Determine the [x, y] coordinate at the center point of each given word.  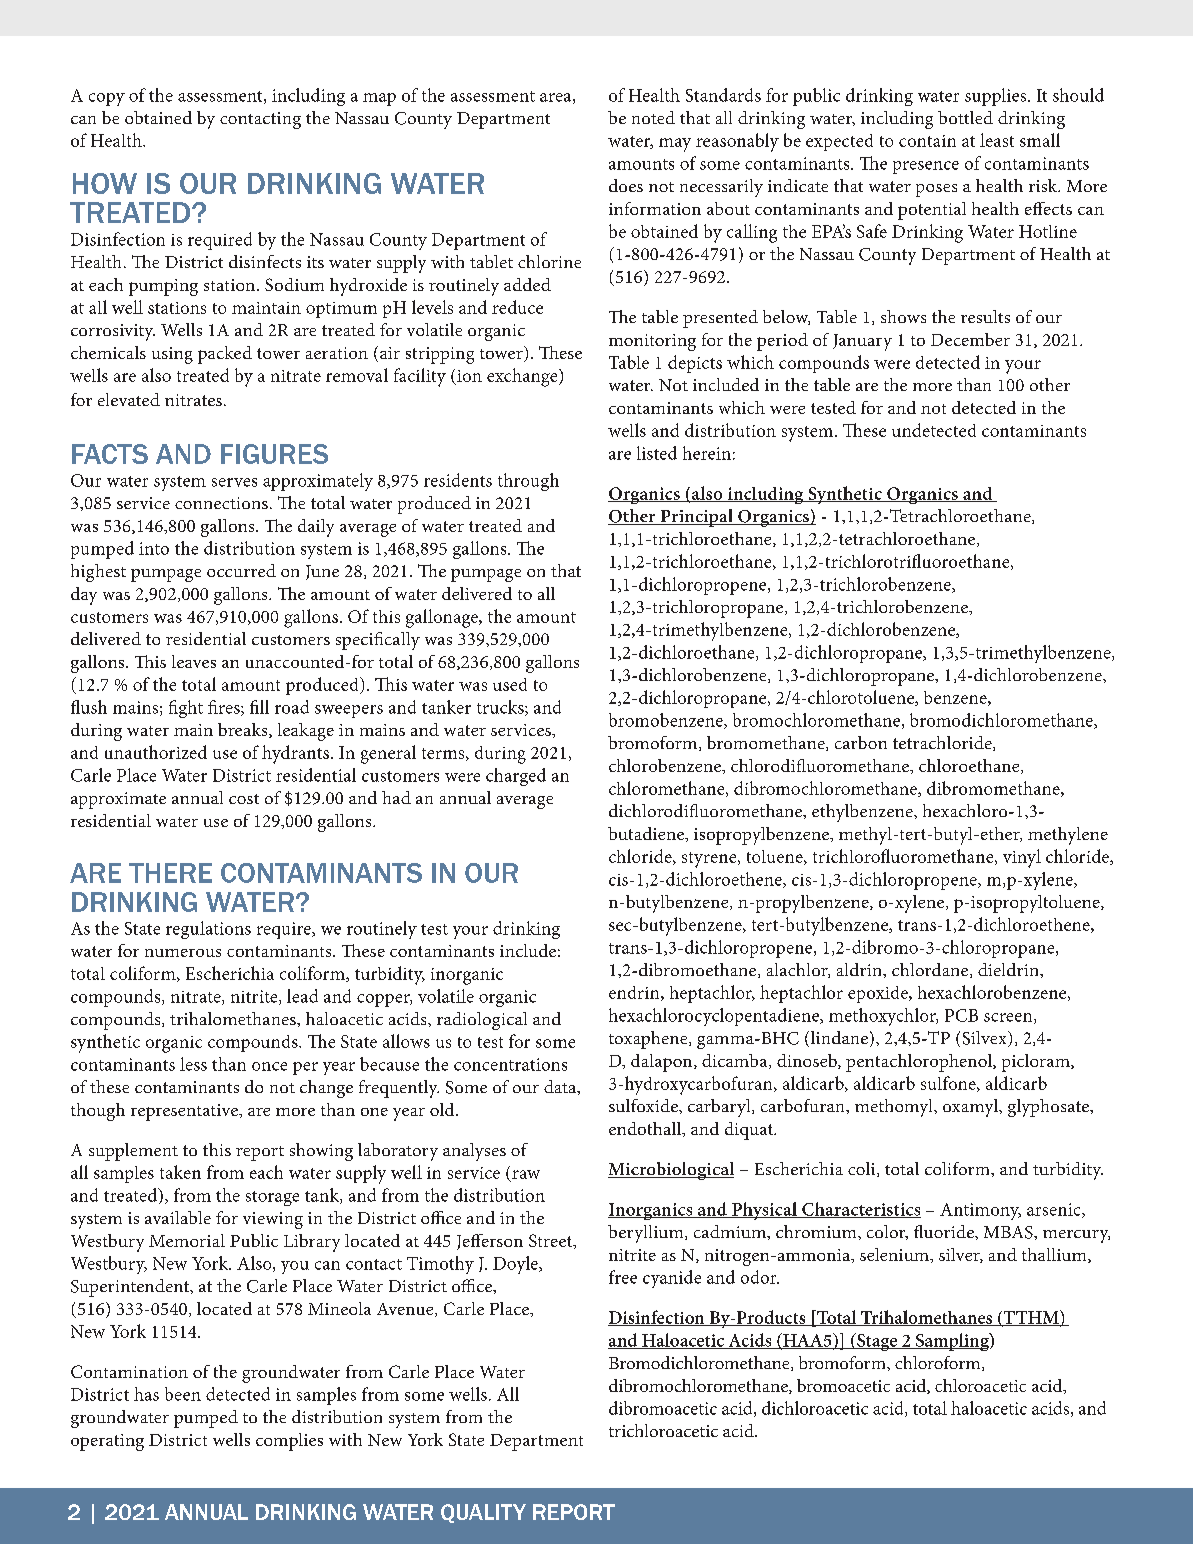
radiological [482, 1021]
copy [107, 99]
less [193, 1064]
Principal [696, 518]
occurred [241, 570]
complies [289, 1442]
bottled [965, 117]
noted [653, 117]
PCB [961, 1015]
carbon [861, 742]
